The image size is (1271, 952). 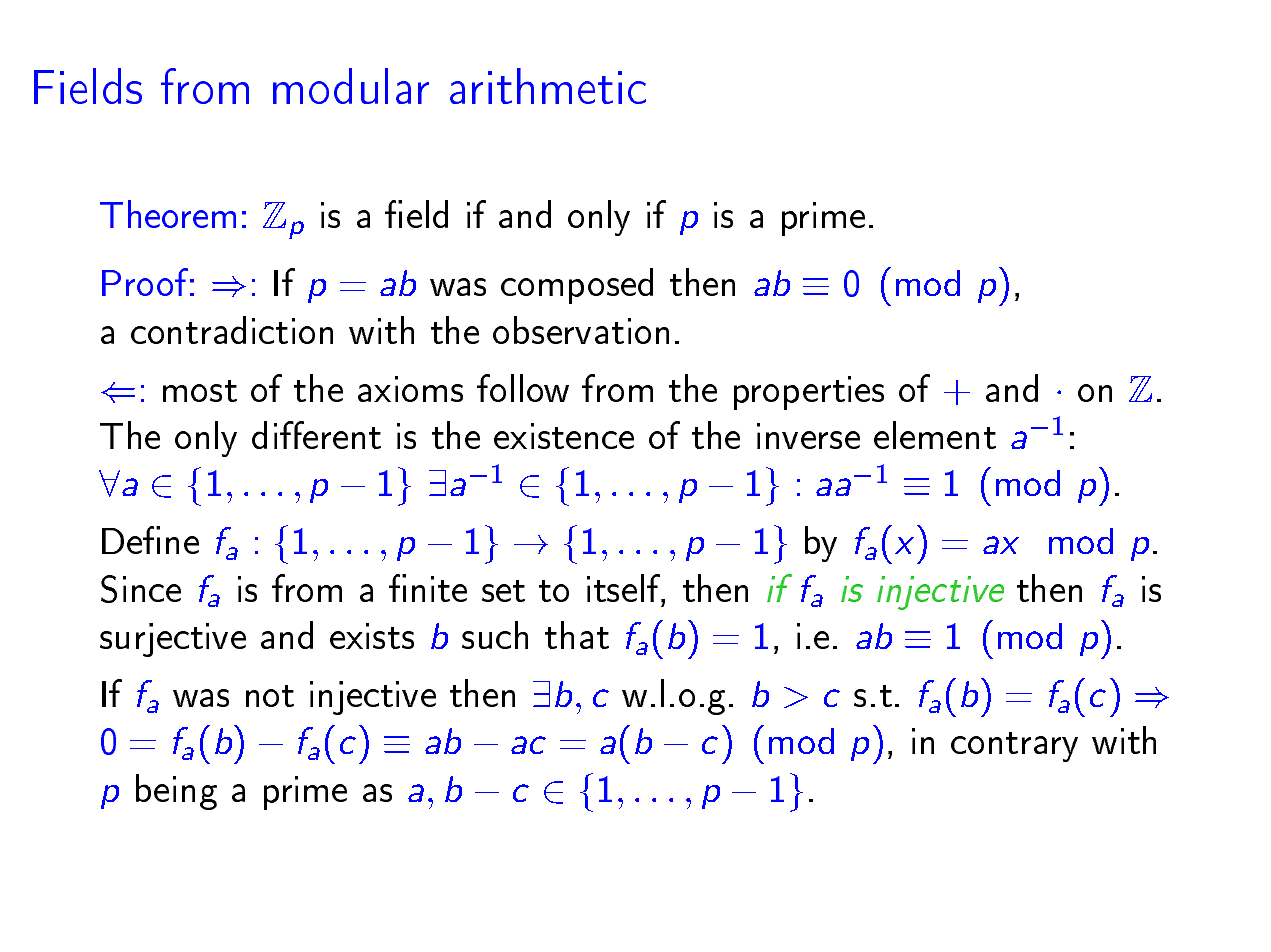 I want to click on composed, so click(x=577, y=286).
